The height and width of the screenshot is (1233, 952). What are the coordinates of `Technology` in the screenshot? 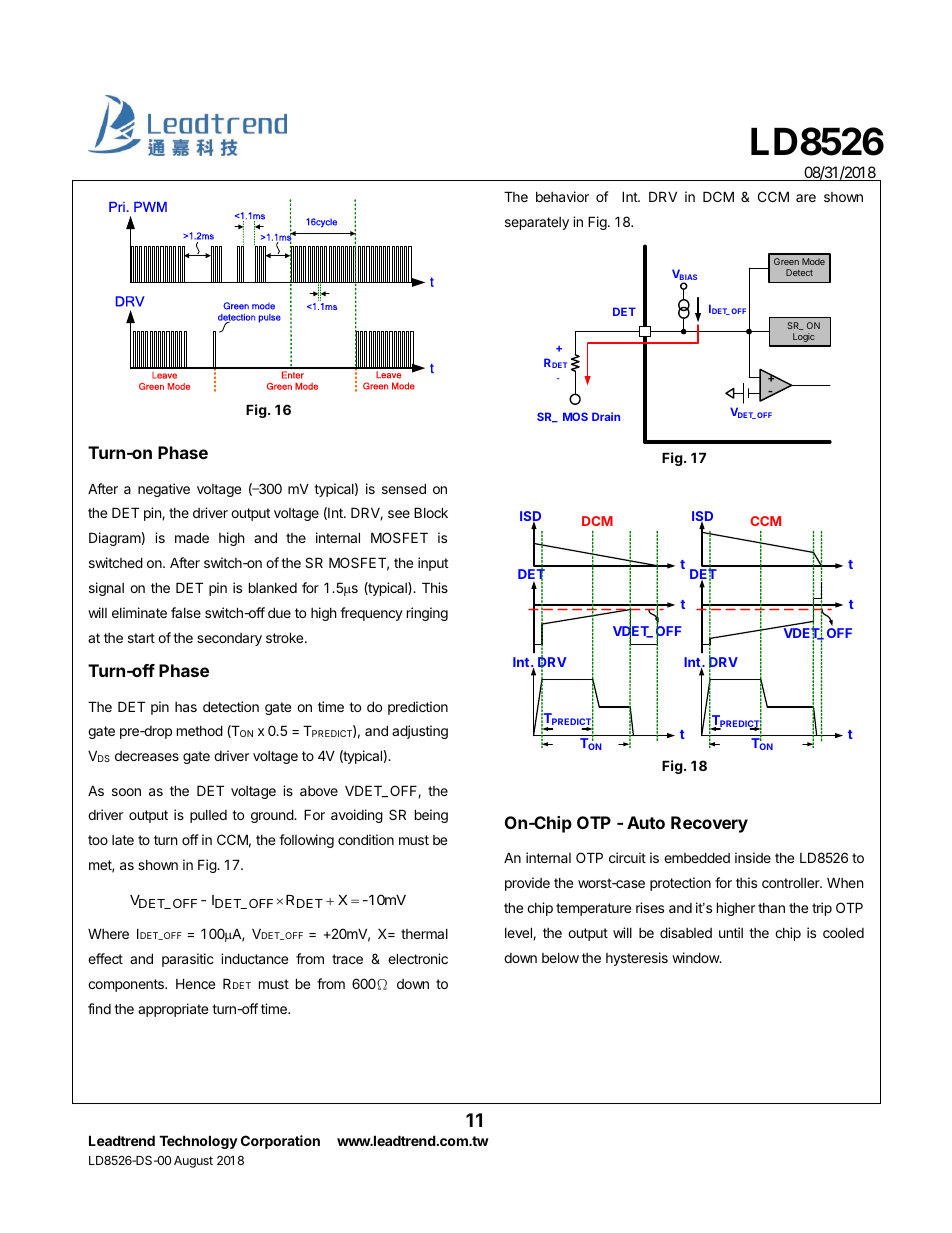 It's located at (198, 1142).
